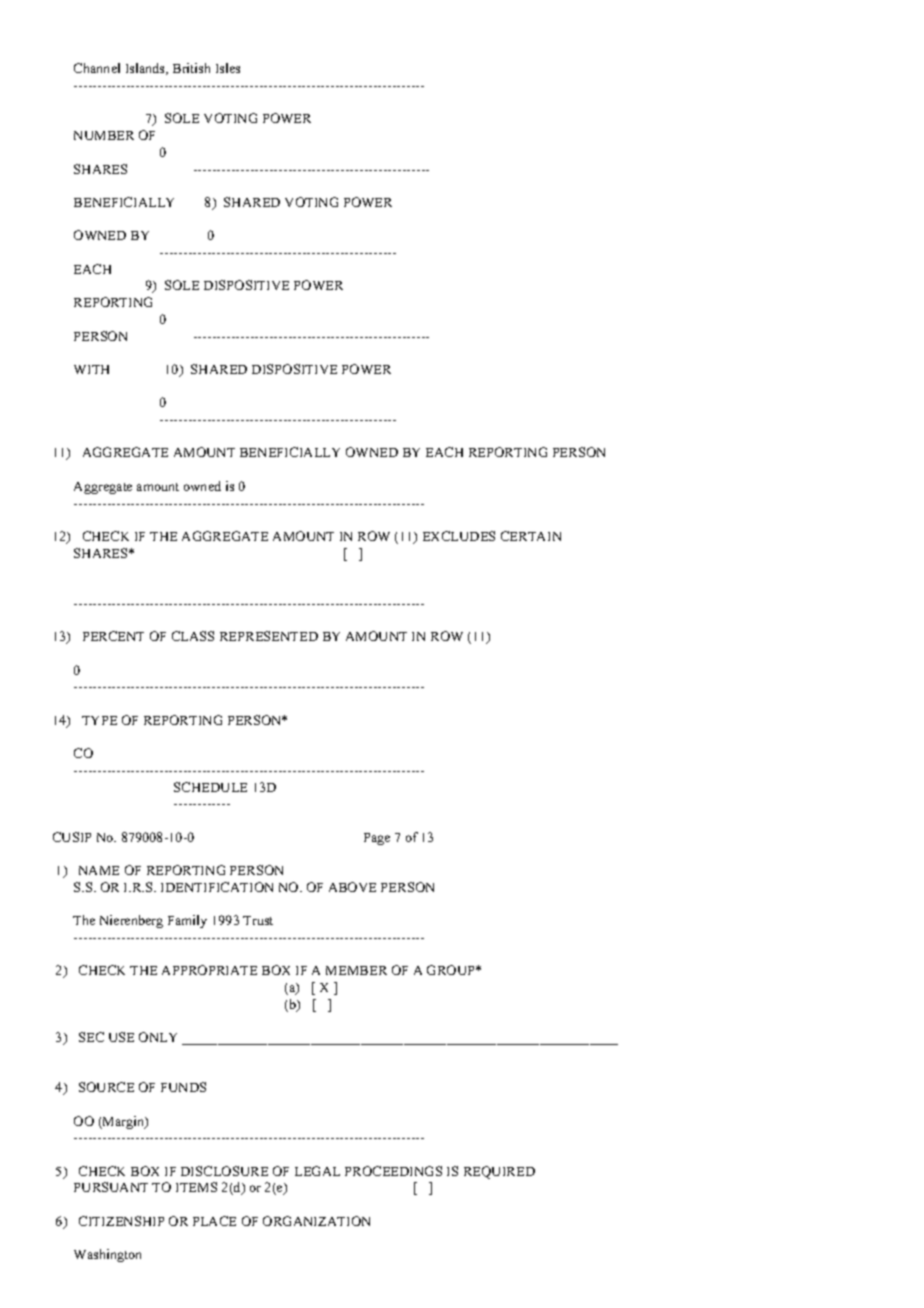  Describe the element at coordinates (377, 839) in the image. I see `Page` at that location.
